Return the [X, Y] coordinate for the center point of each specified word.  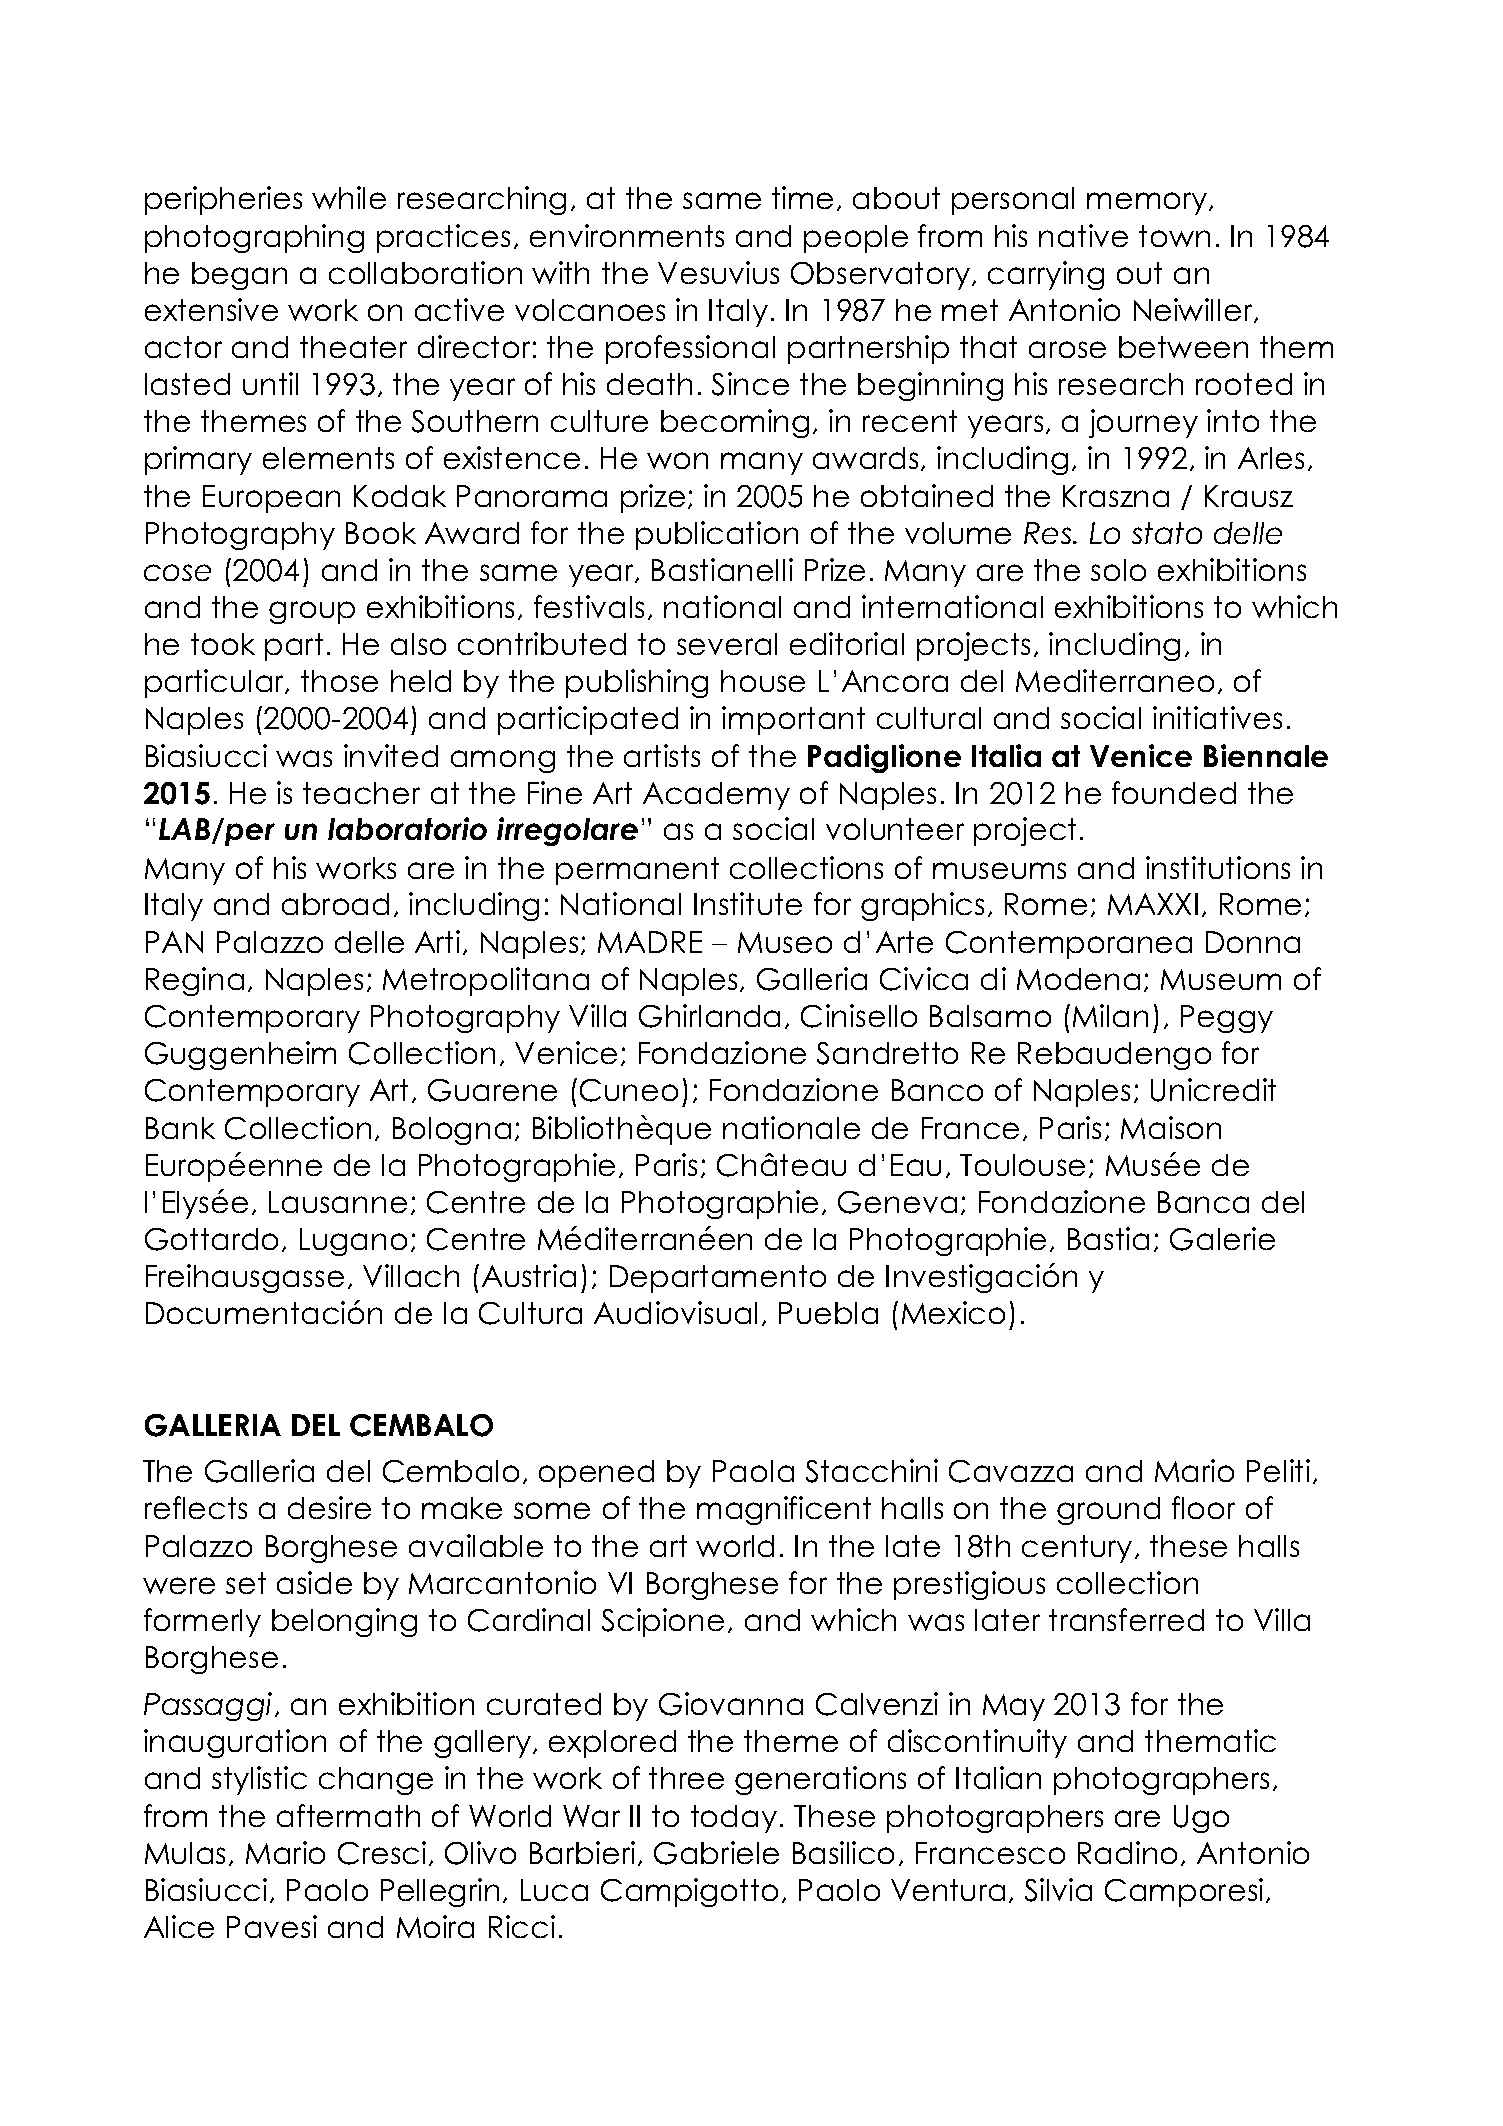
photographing [254, 238]
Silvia [1058, 1890]
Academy [716, 796]
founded [1174, 792]
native [1083, 235]
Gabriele [716, 1853]
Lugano [353, 1242]
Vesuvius [718, 272]
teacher [361, 793]
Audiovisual [675, 1312]
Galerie [1222, 1239]
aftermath [348, 1815]
